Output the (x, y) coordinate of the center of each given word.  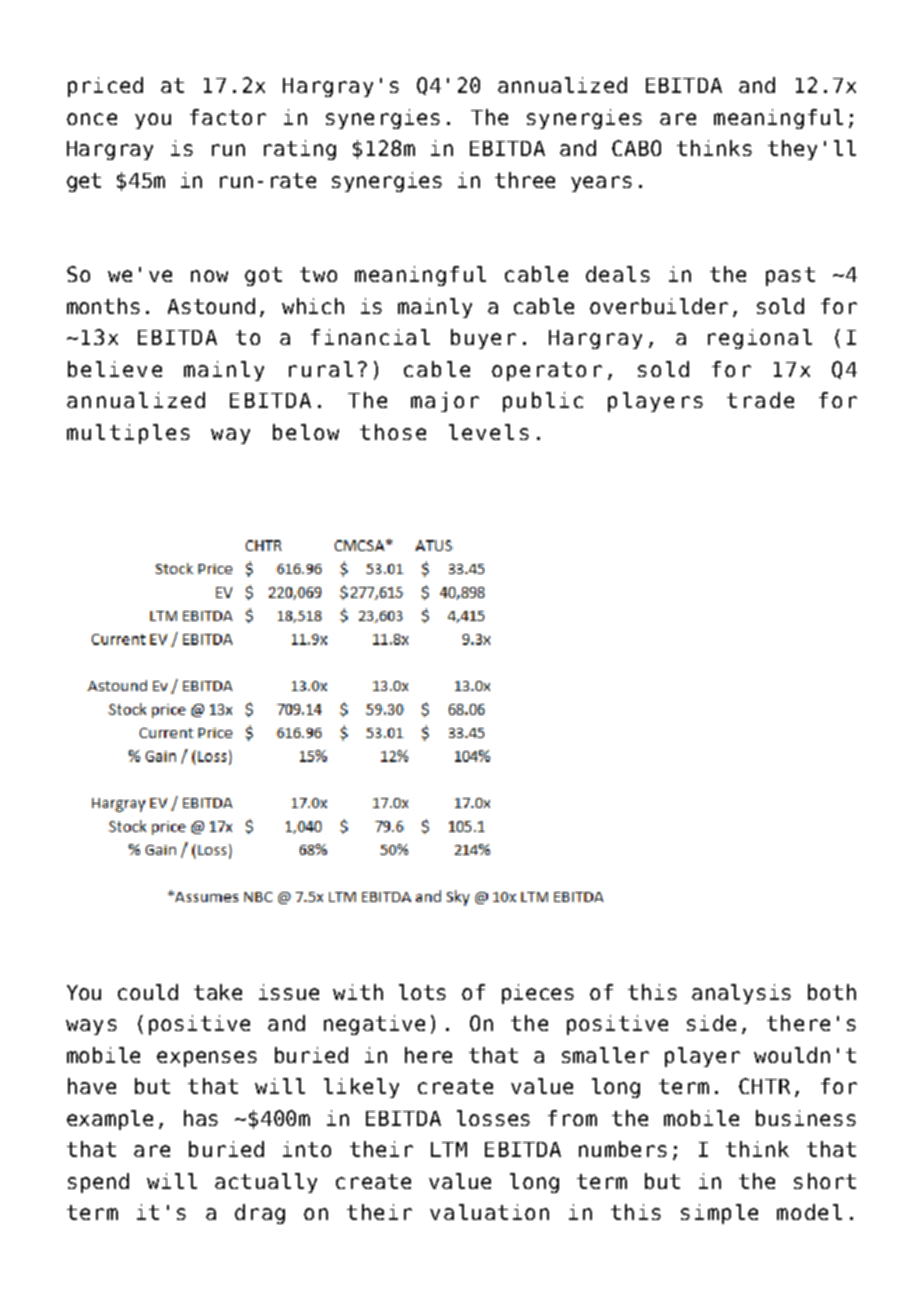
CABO (636, 148)
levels (489, 432)
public (543, 402)
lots (422, 992)
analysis (741, 994)
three (525, 180)
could (148, 992)
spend (98, 1183)
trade (760, 400)
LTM (449, 1149)
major (445, 402)
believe (115, 369)
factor (228, 117)
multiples (128, 434)
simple (719, 1214)
